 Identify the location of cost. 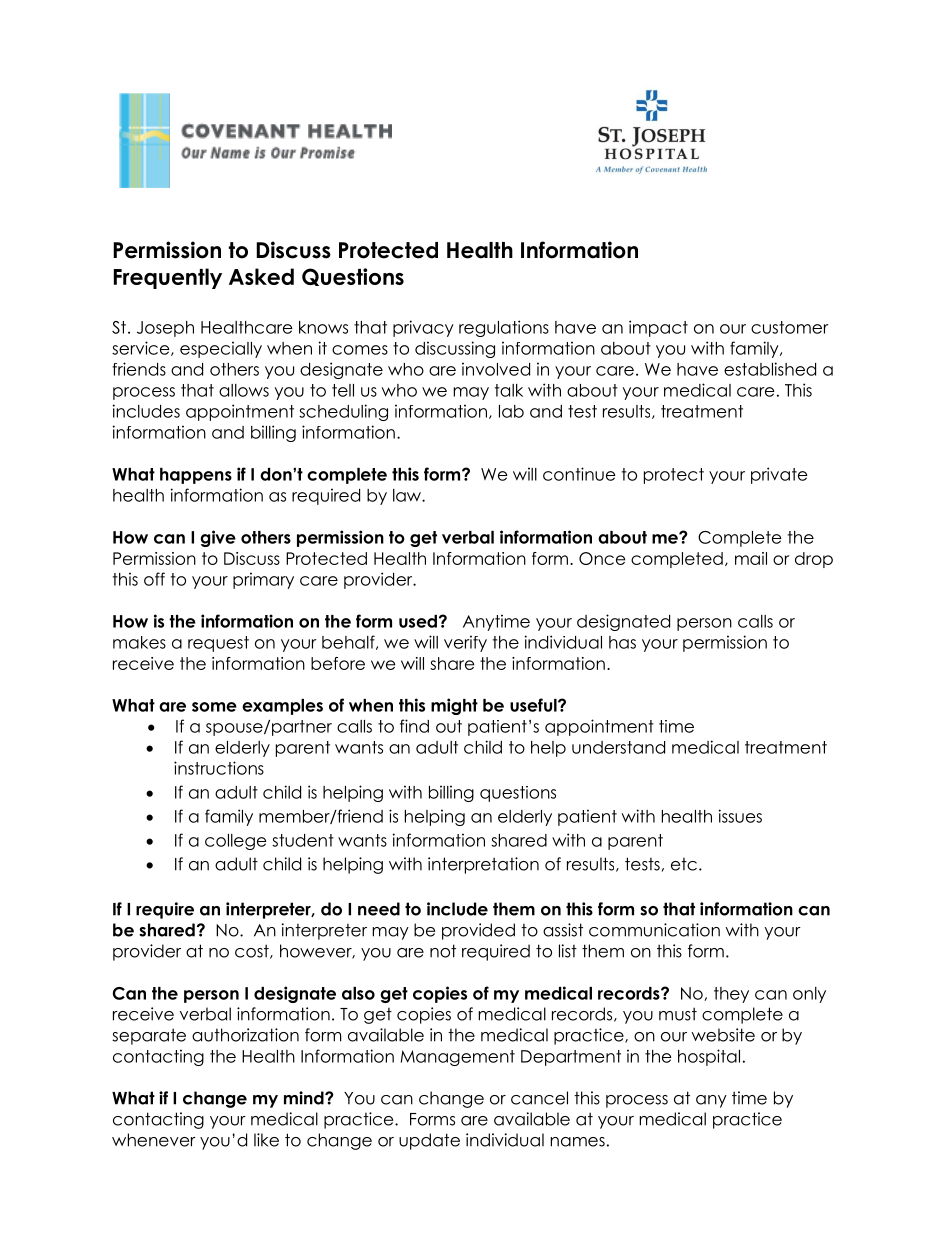
(253, 951).
